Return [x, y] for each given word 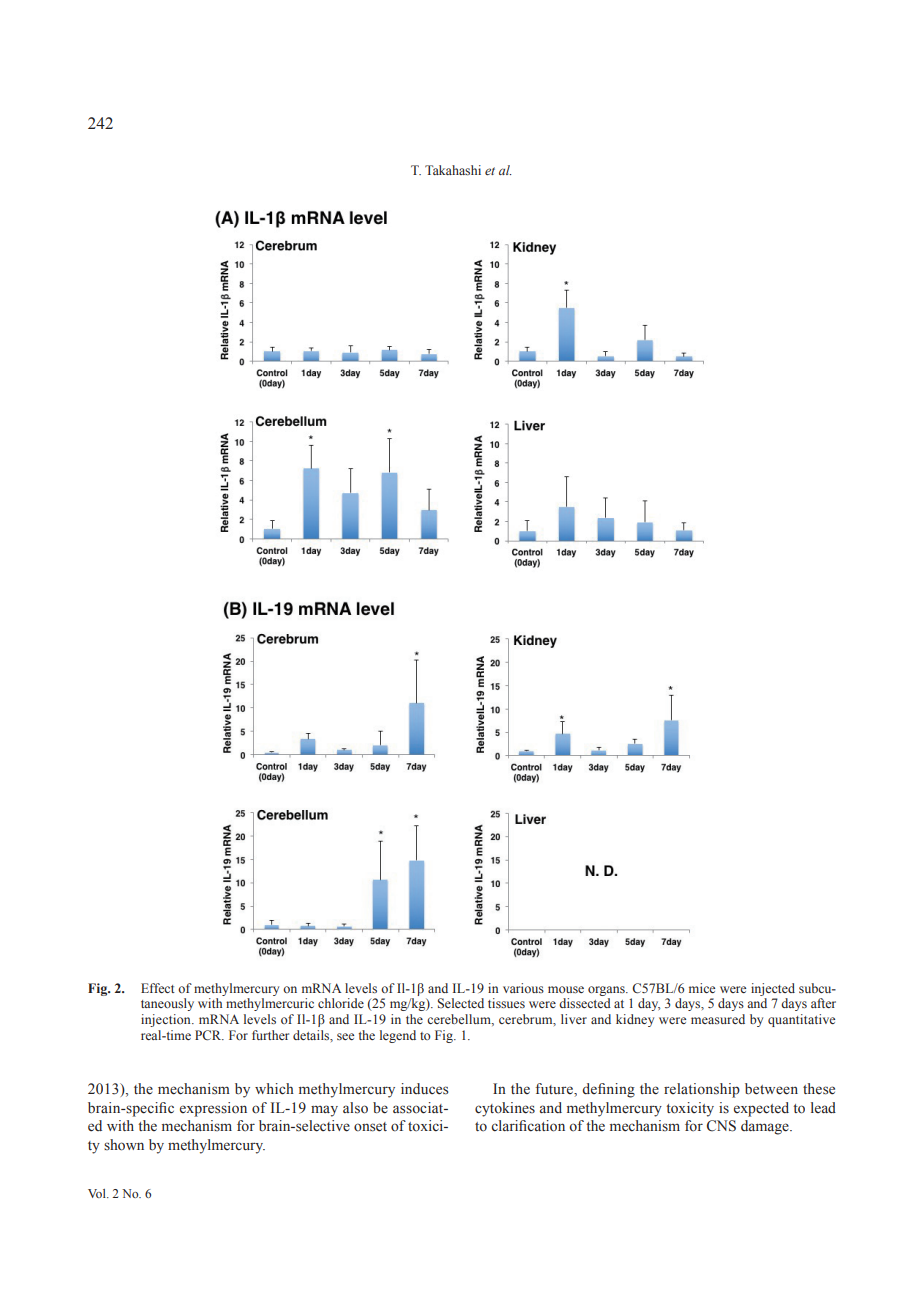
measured [718, 1019]
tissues [506, 1003]
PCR [209, 1035]
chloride [341, 1003]
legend [398, 1036]
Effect [158, 988]
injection [167, 1020]
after [823, 1003]
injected [773, 989]
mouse [566, 989]
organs [607, 991]
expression [213, 1109]
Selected [461, 1003]
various [523, 988]
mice [702, 988]
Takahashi [453, 170]
